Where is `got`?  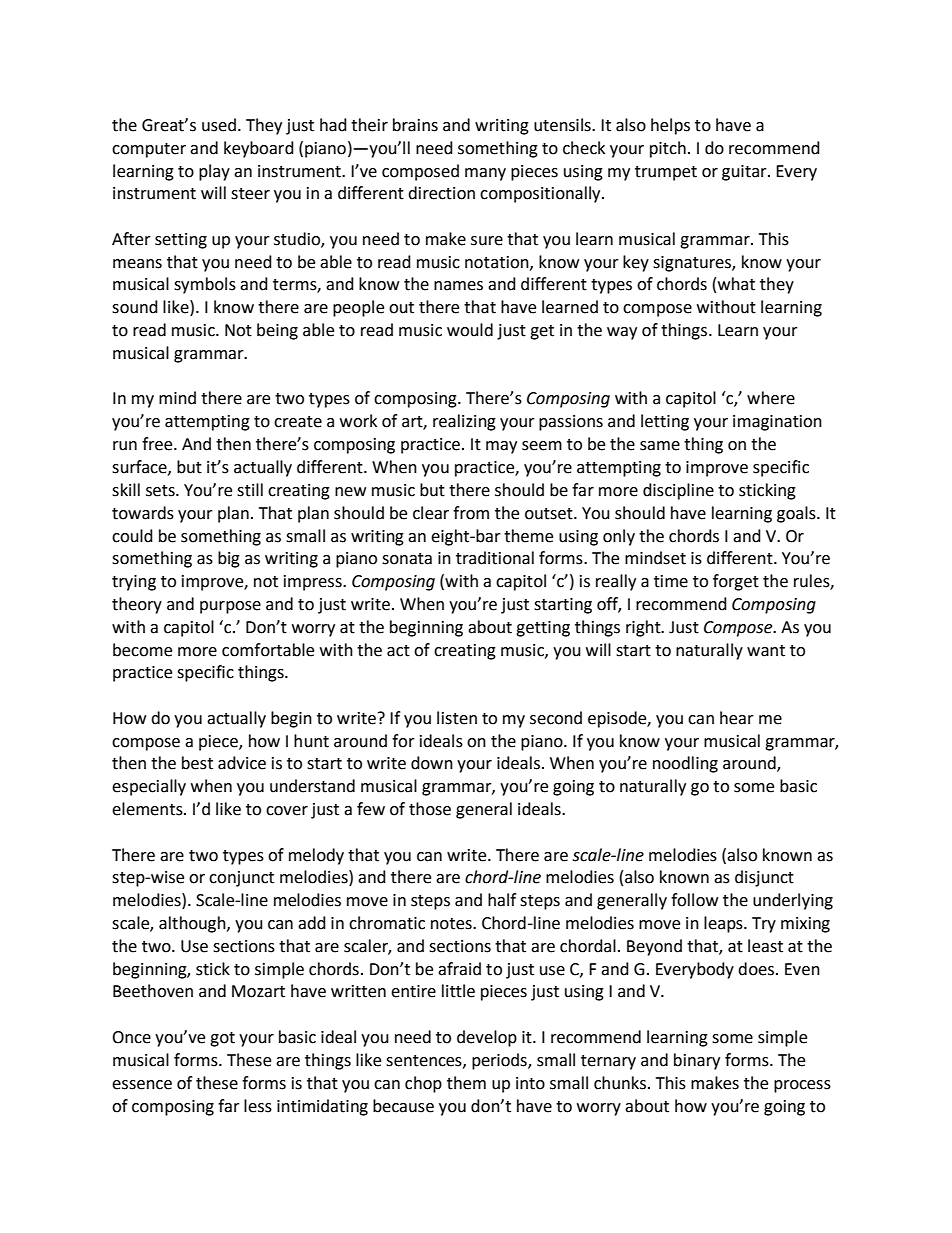
got is located at coordinates (222, 1039).
